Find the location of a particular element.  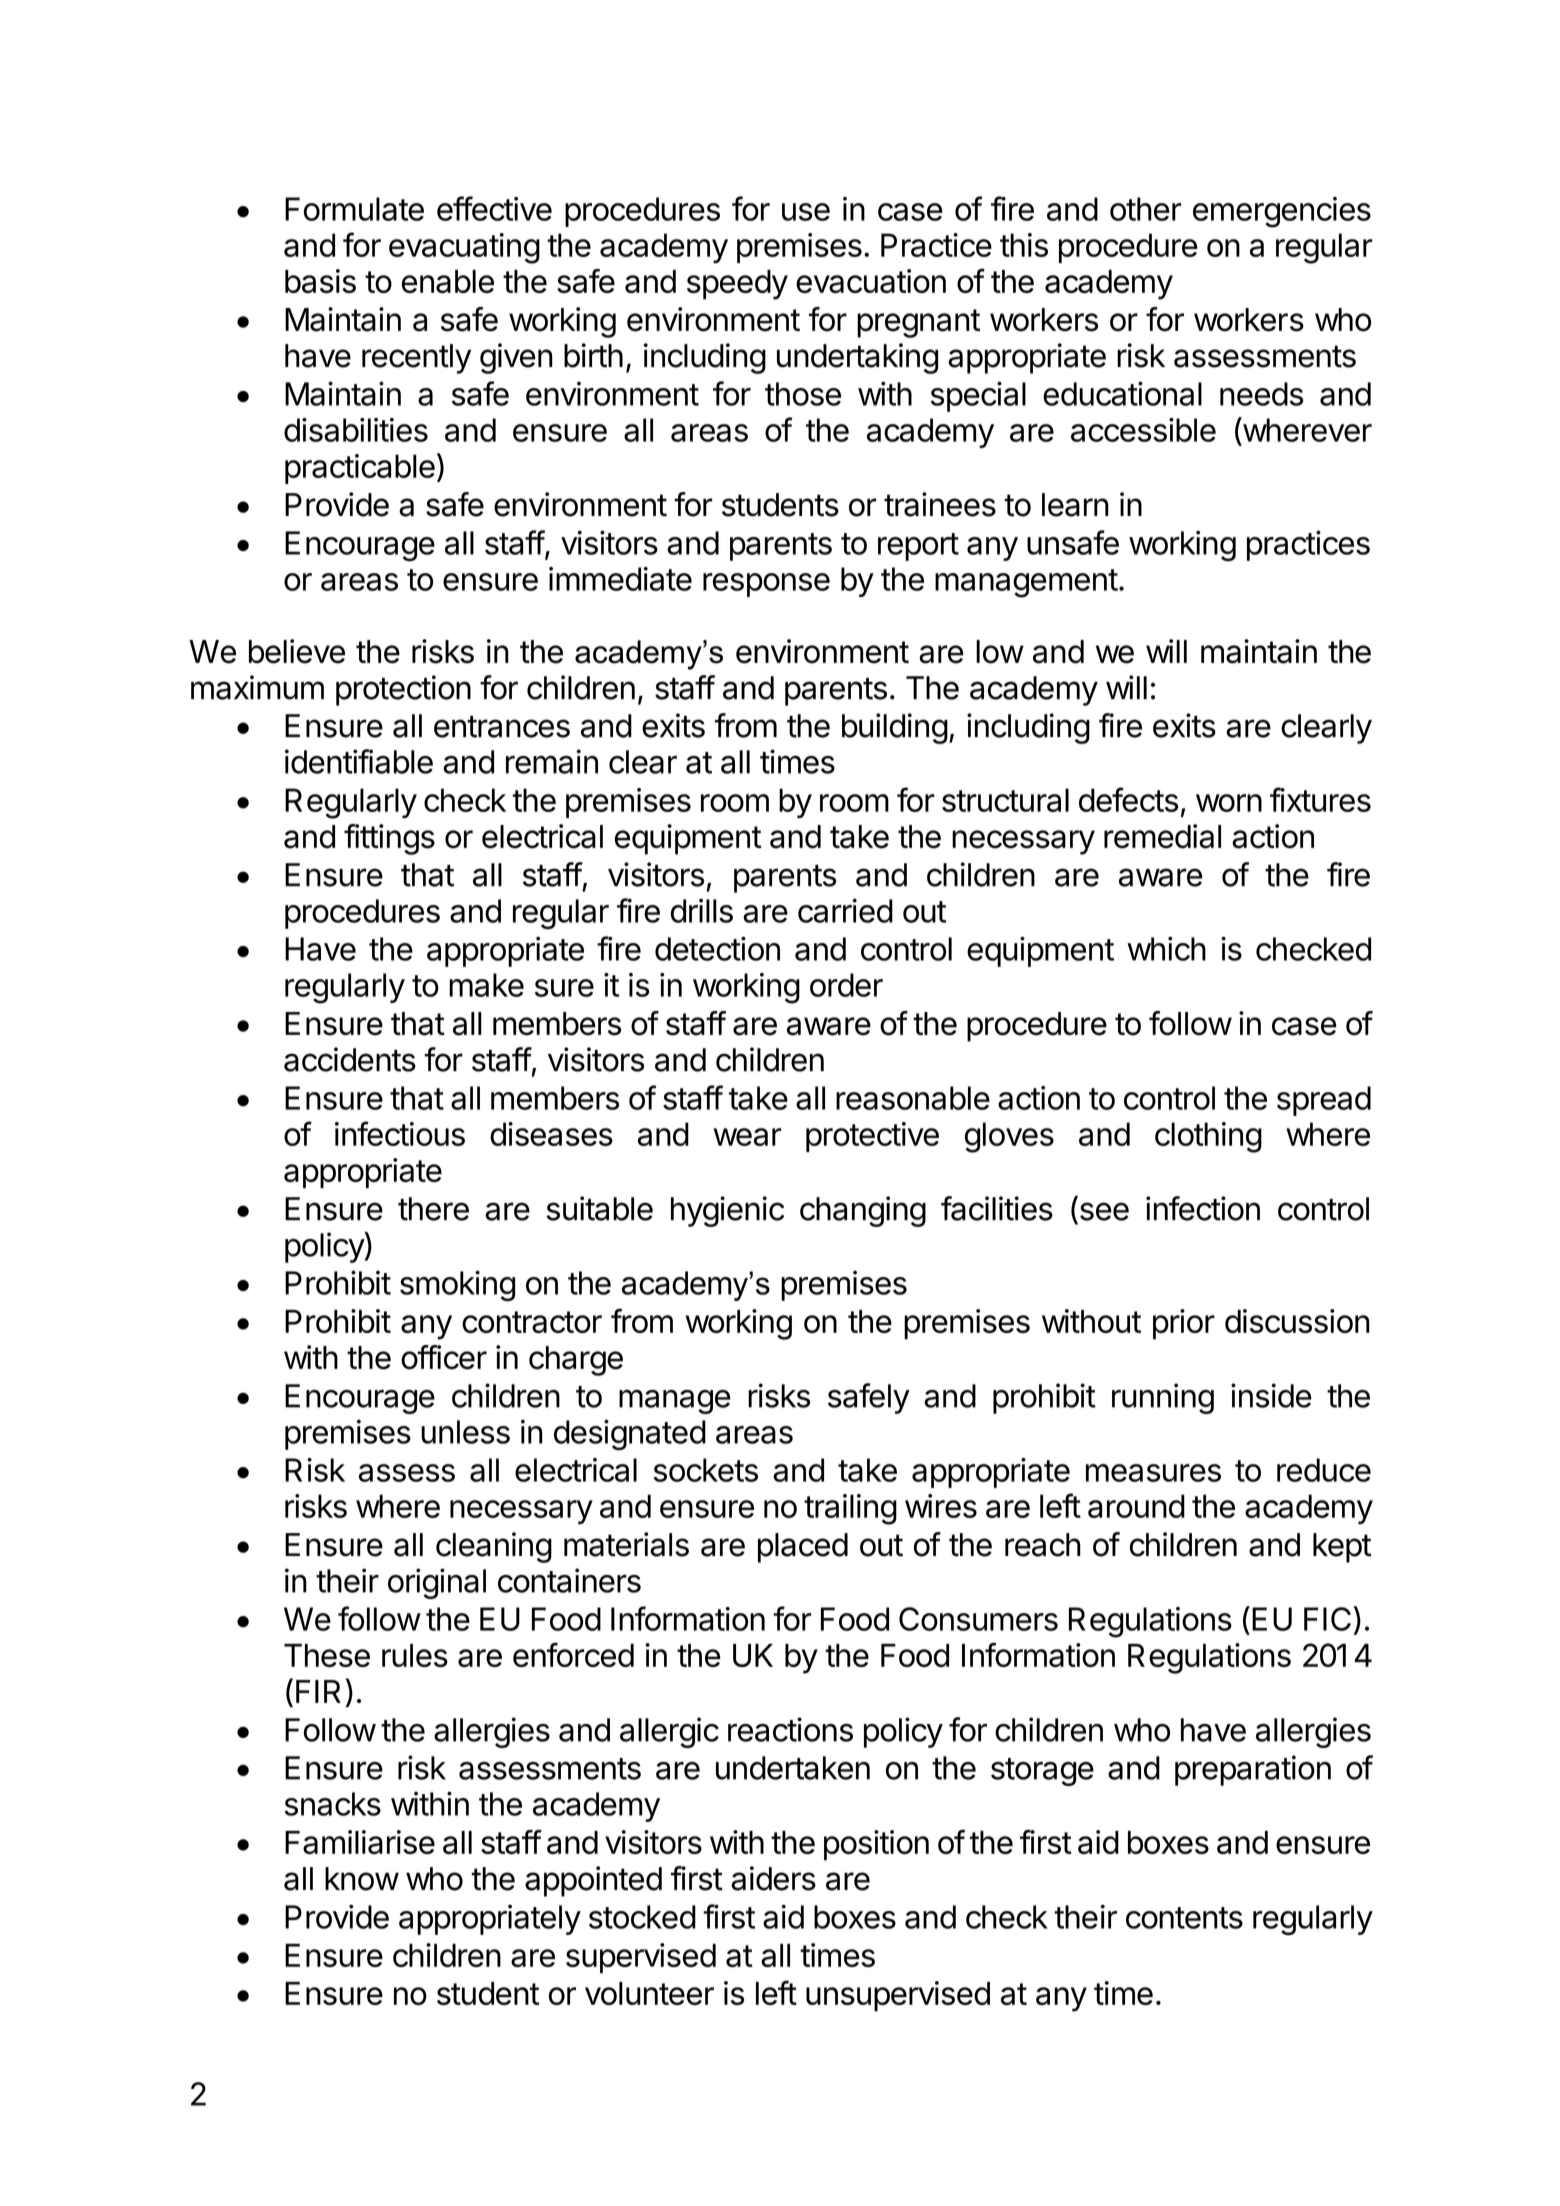

emergencies is located at coordinates (1282, 212).
